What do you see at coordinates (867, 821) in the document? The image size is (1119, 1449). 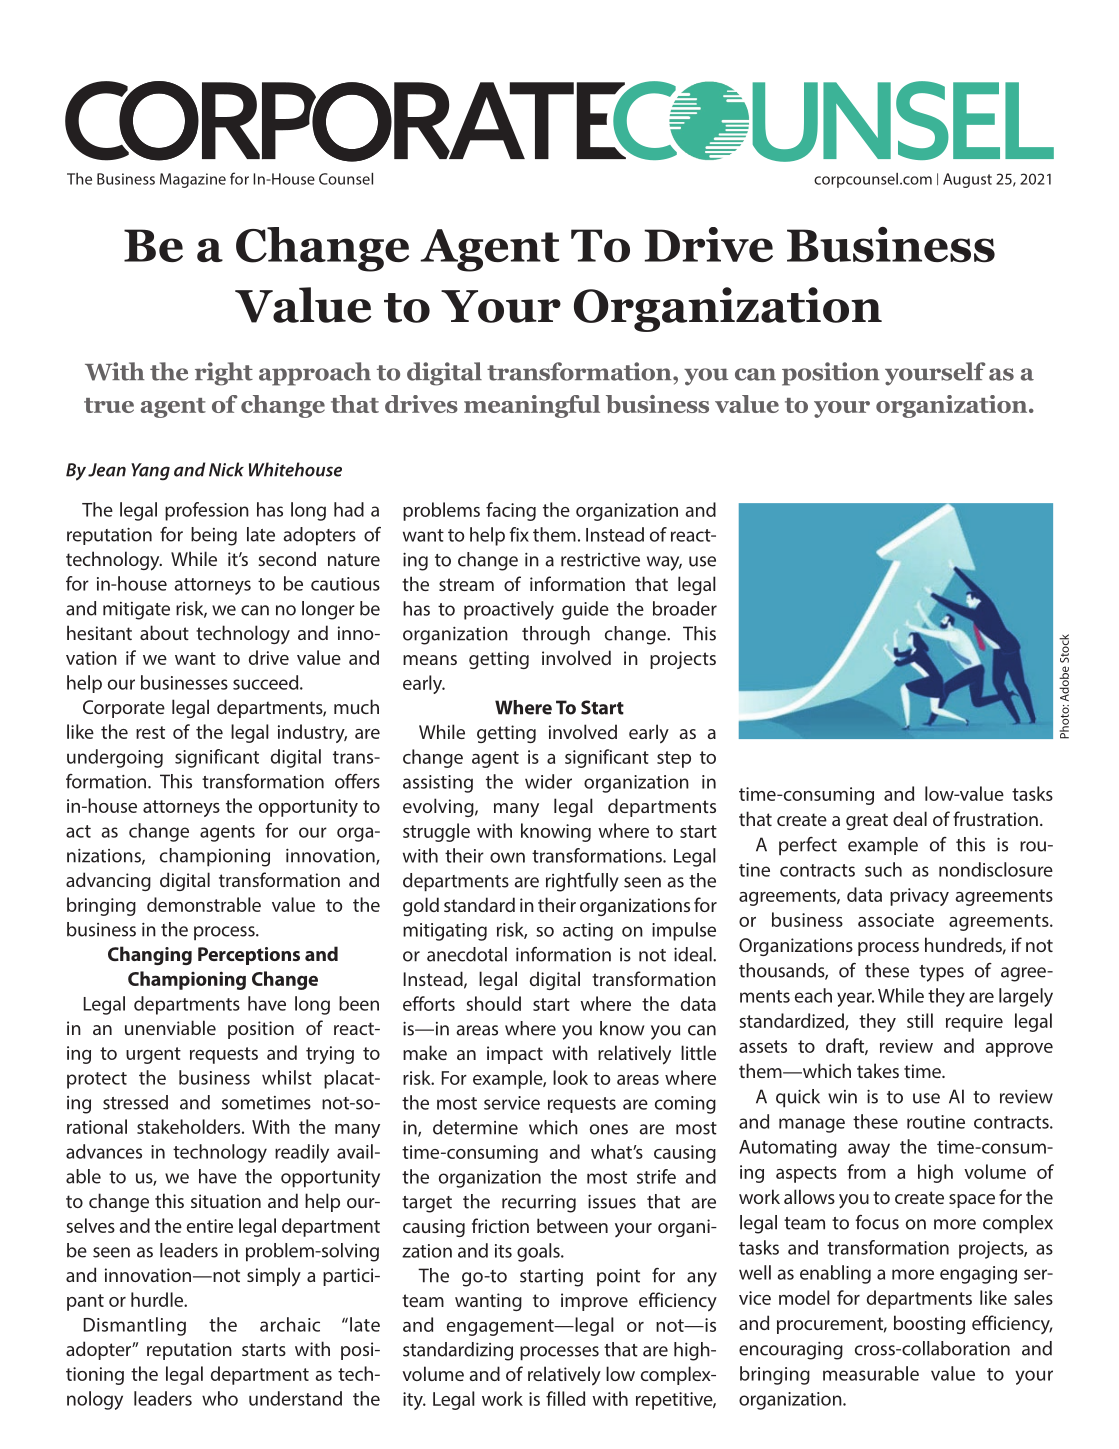 I see `great` at bounding box center [867, 821].
